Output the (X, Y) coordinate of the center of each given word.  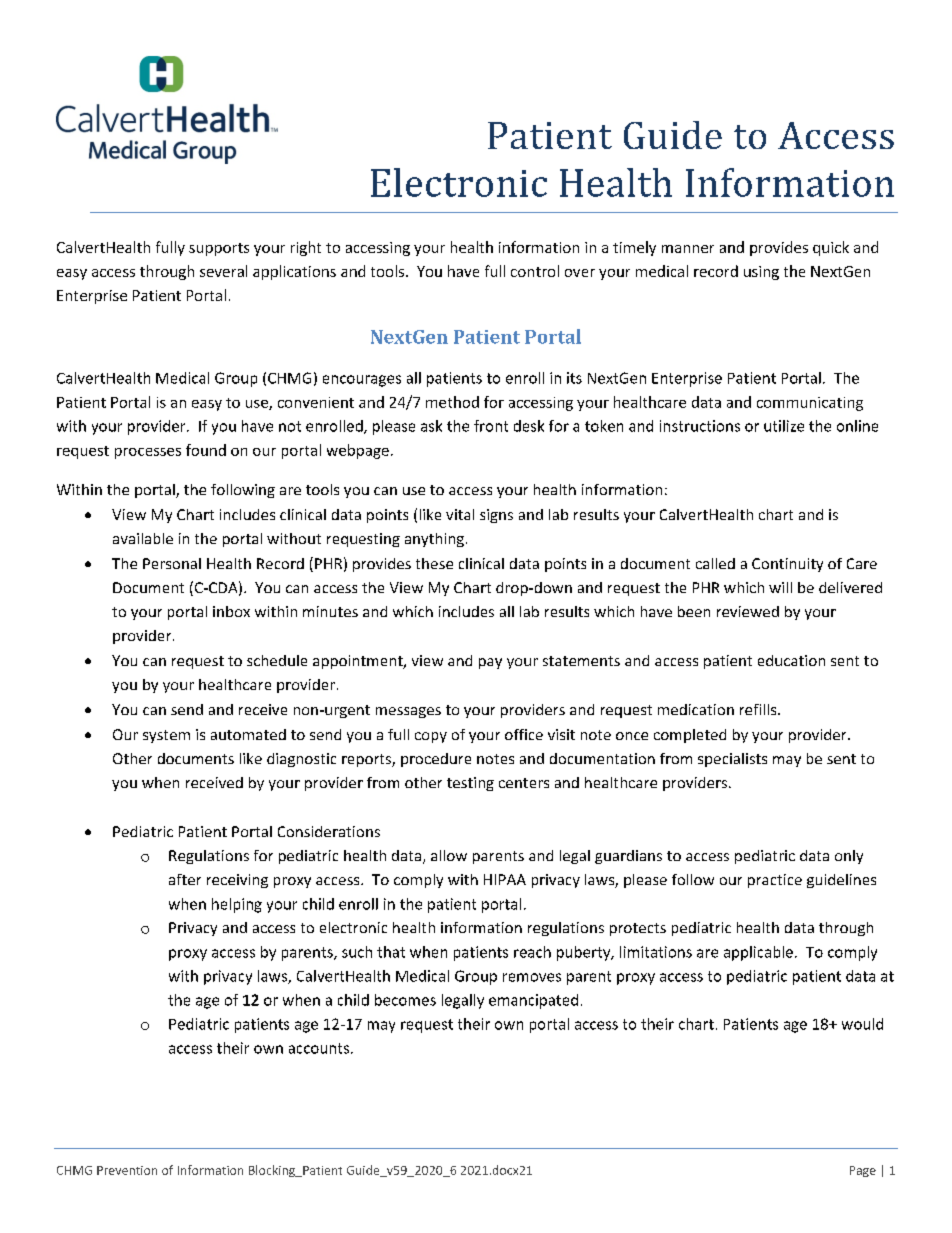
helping (237, 905)
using (761, 273)
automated (248, 734)
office (524, 734)
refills (759, 709)
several (223, 271)
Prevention (127, 1170)
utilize (784, 426)
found (206, 450)
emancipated (533, 1001)
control (535, 271)
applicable (758, 953)
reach (532, 952)
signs (496, 516)
